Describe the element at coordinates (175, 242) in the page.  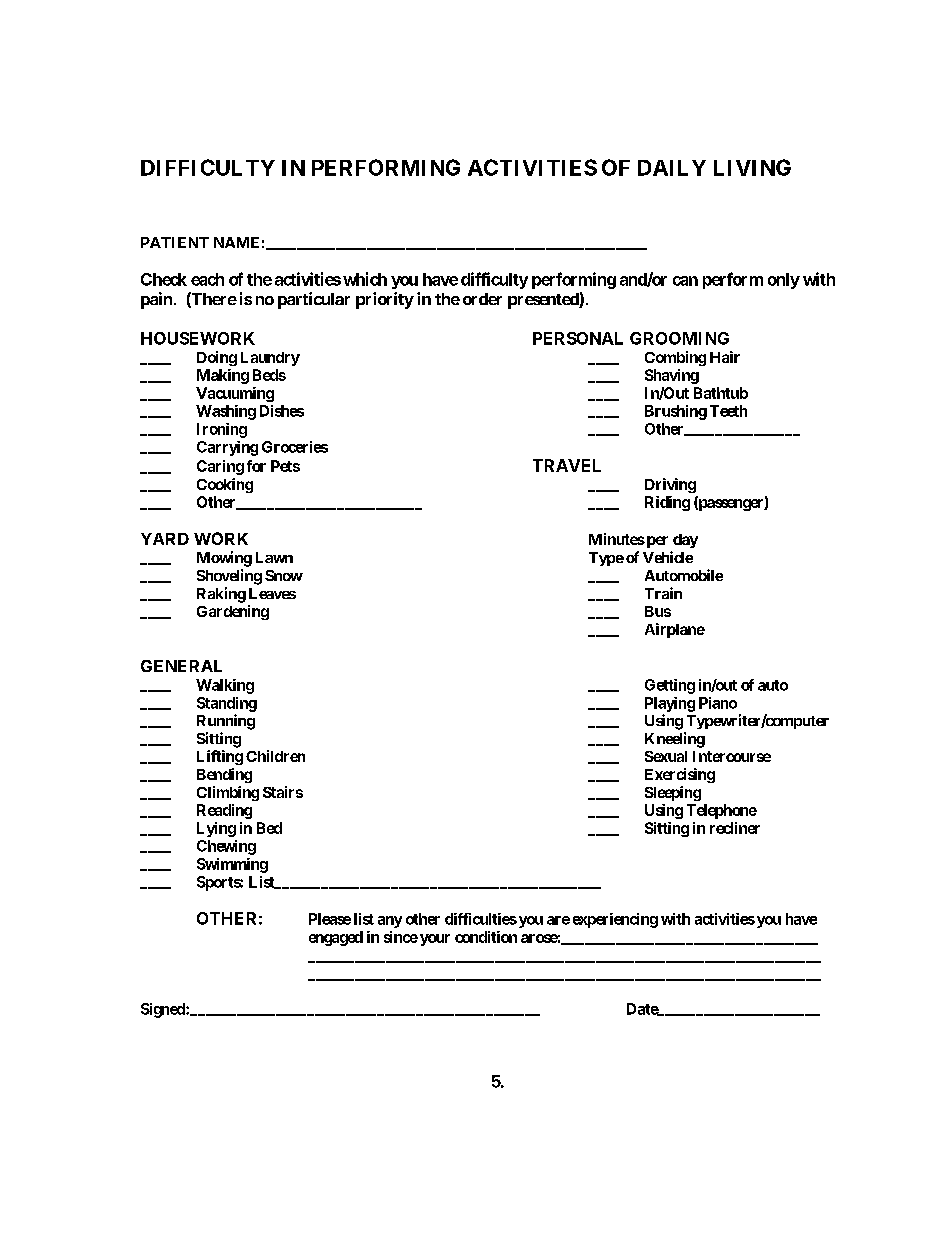
I see `PATIENT` at that location.
